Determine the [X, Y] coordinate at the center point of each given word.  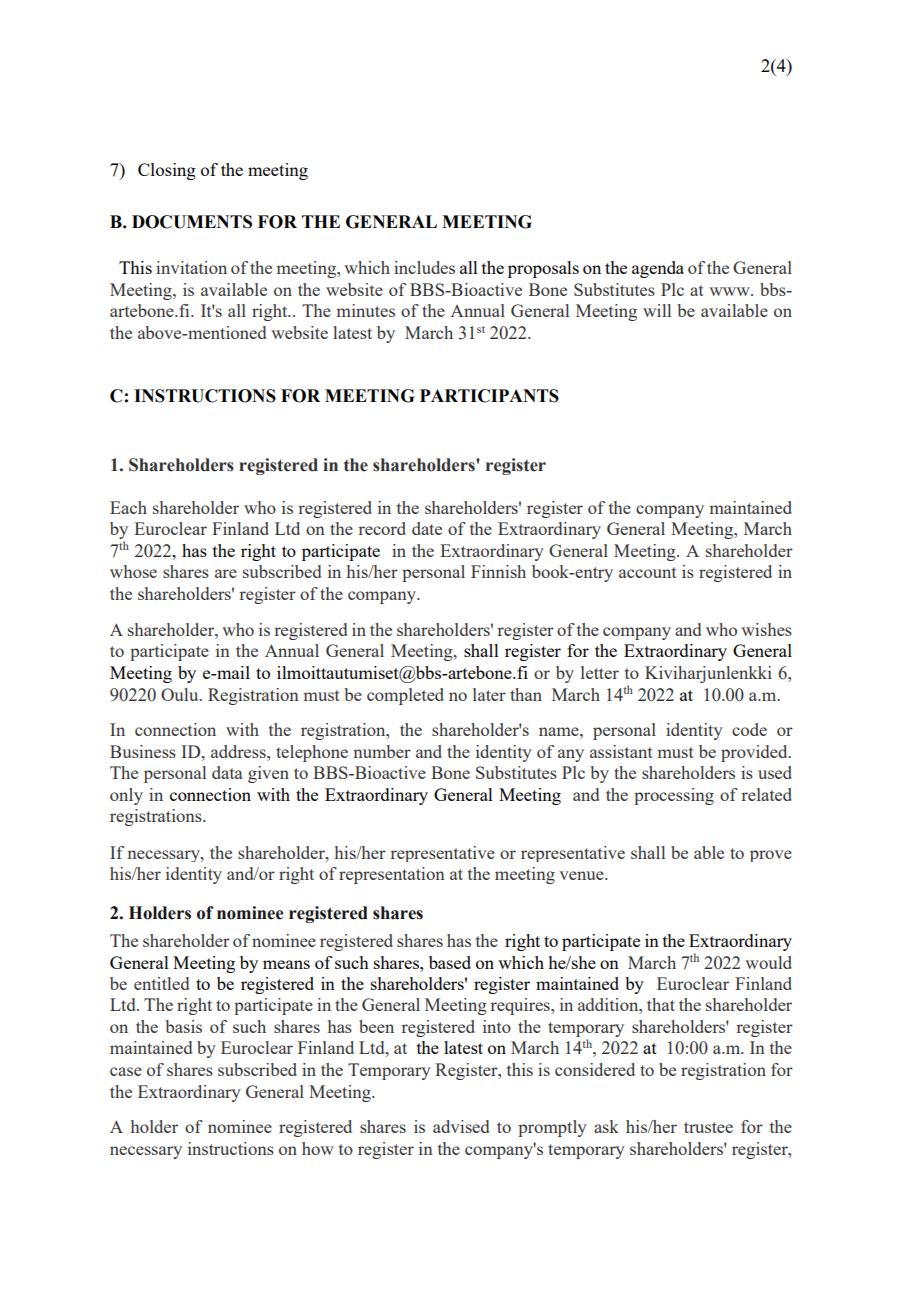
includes [424, 267]
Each [128, 507]
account [648, 572]
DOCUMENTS [192, 222]
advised [461, 1126]
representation [392, 875]
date [427, 528]
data [227, 772]
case [126, 1071]
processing [674, 796]
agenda [658, 269]
